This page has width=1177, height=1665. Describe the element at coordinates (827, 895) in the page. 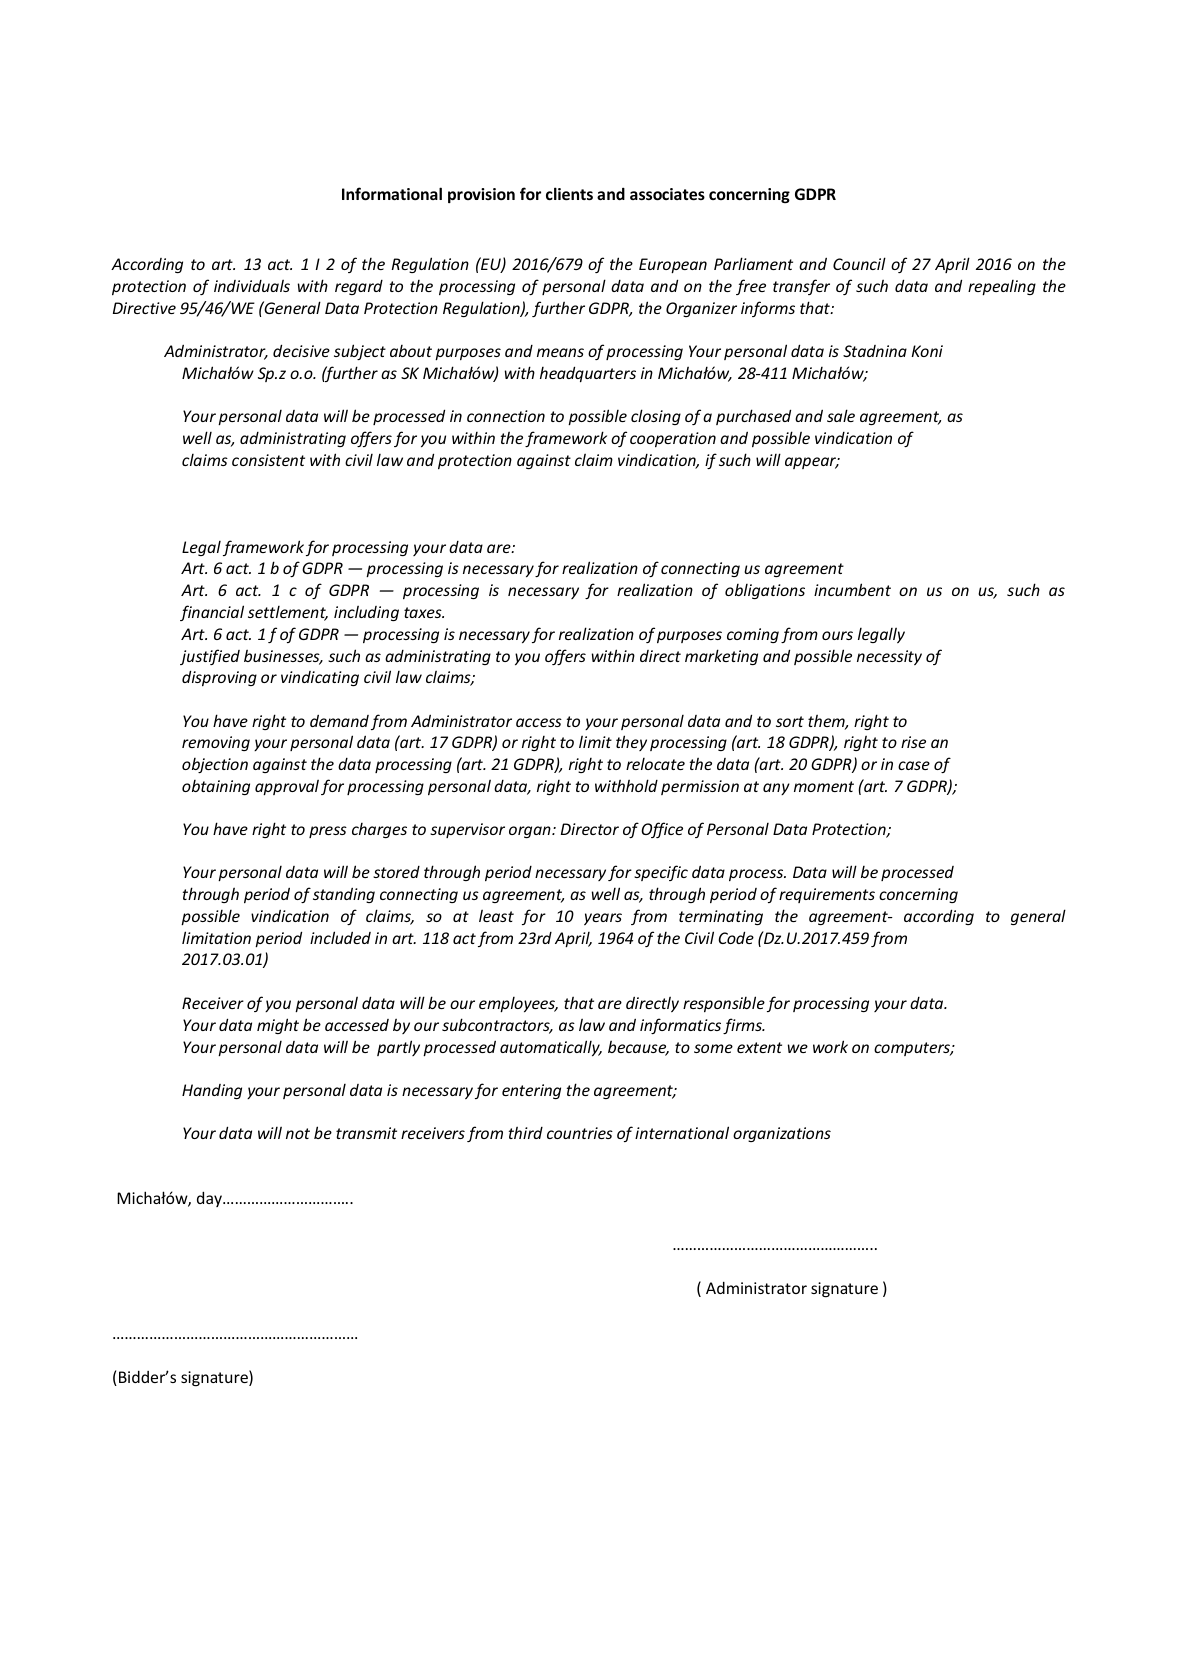

I see `requirements` at that location.
